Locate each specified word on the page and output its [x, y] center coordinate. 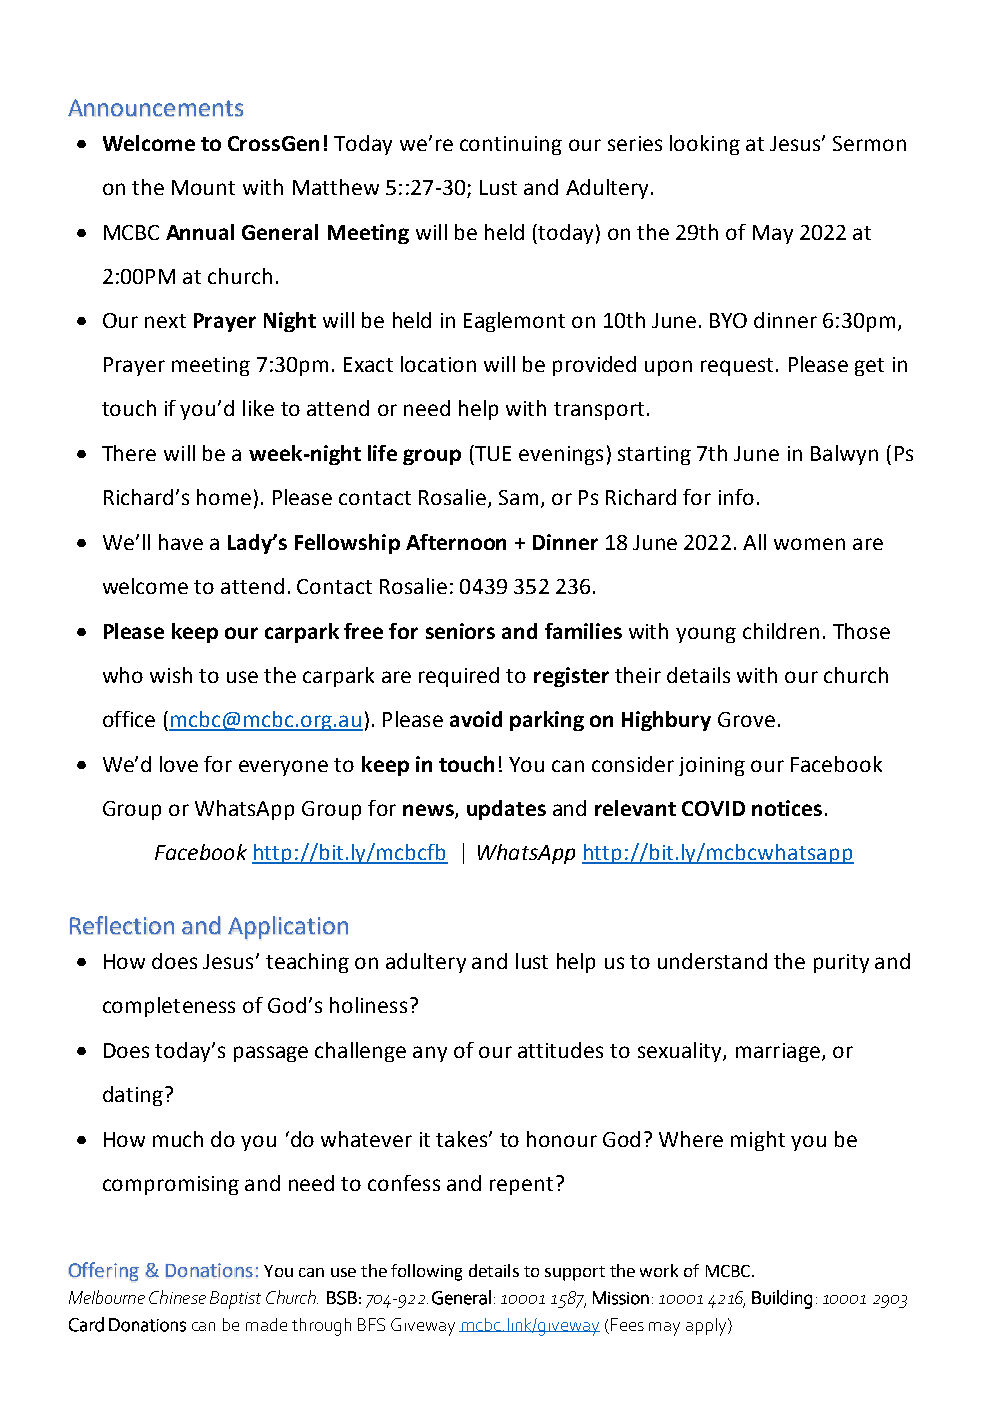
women [809, 544]
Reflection [122, 925]
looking [705, 145]
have [181, 542]
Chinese [177, 1297]
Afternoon [456, 542]
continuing [511, 145]
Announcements [155, 108]
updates [506, 810]
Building [782, 1299]
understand [712, 961]
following [426, 1272]
